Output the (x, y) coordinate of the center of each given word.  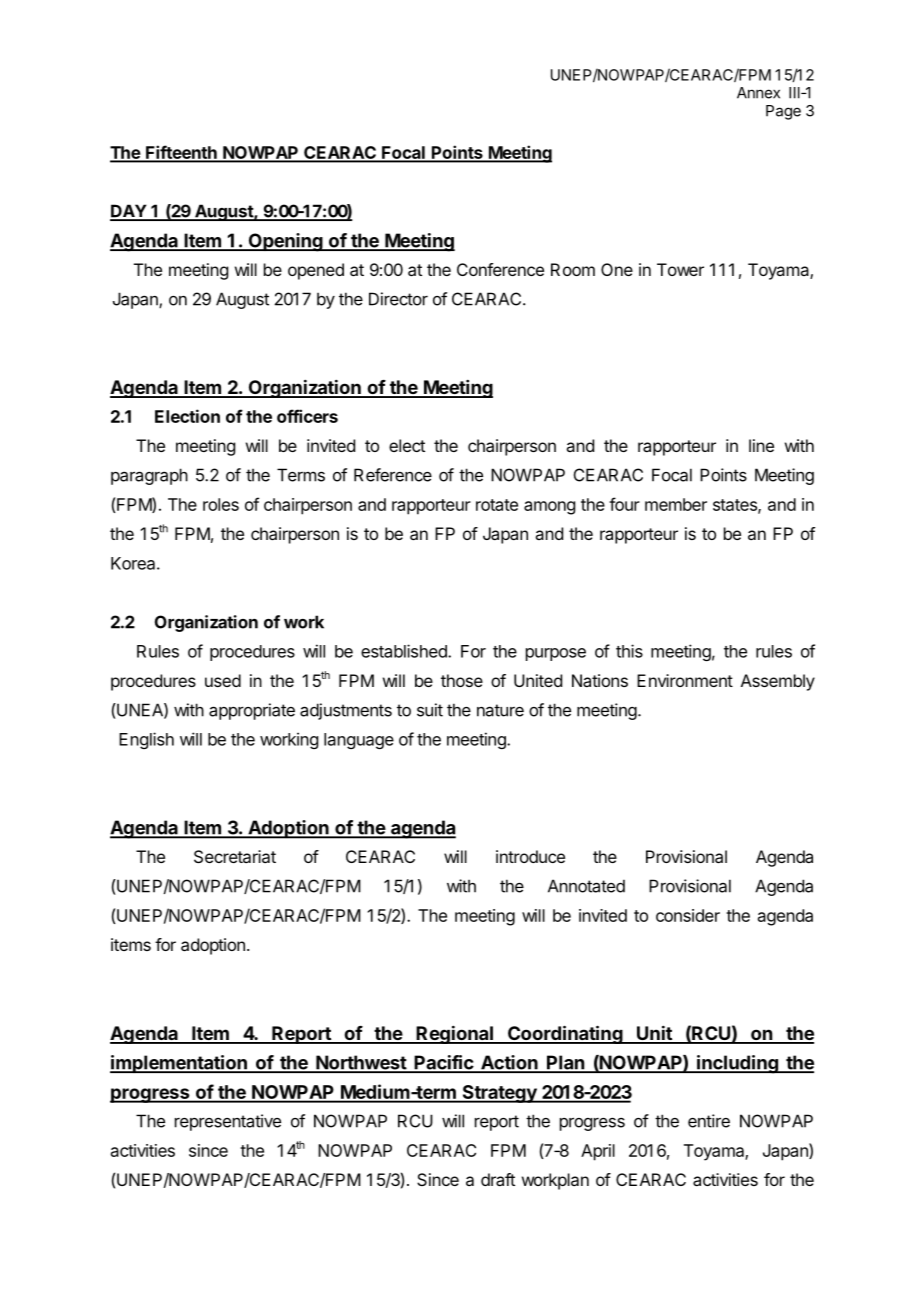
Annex (758, 93)
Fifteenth (181, 153)
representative (228, 1122)
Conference (500, 269)
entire (709, 1121)
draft (498, 1179)
